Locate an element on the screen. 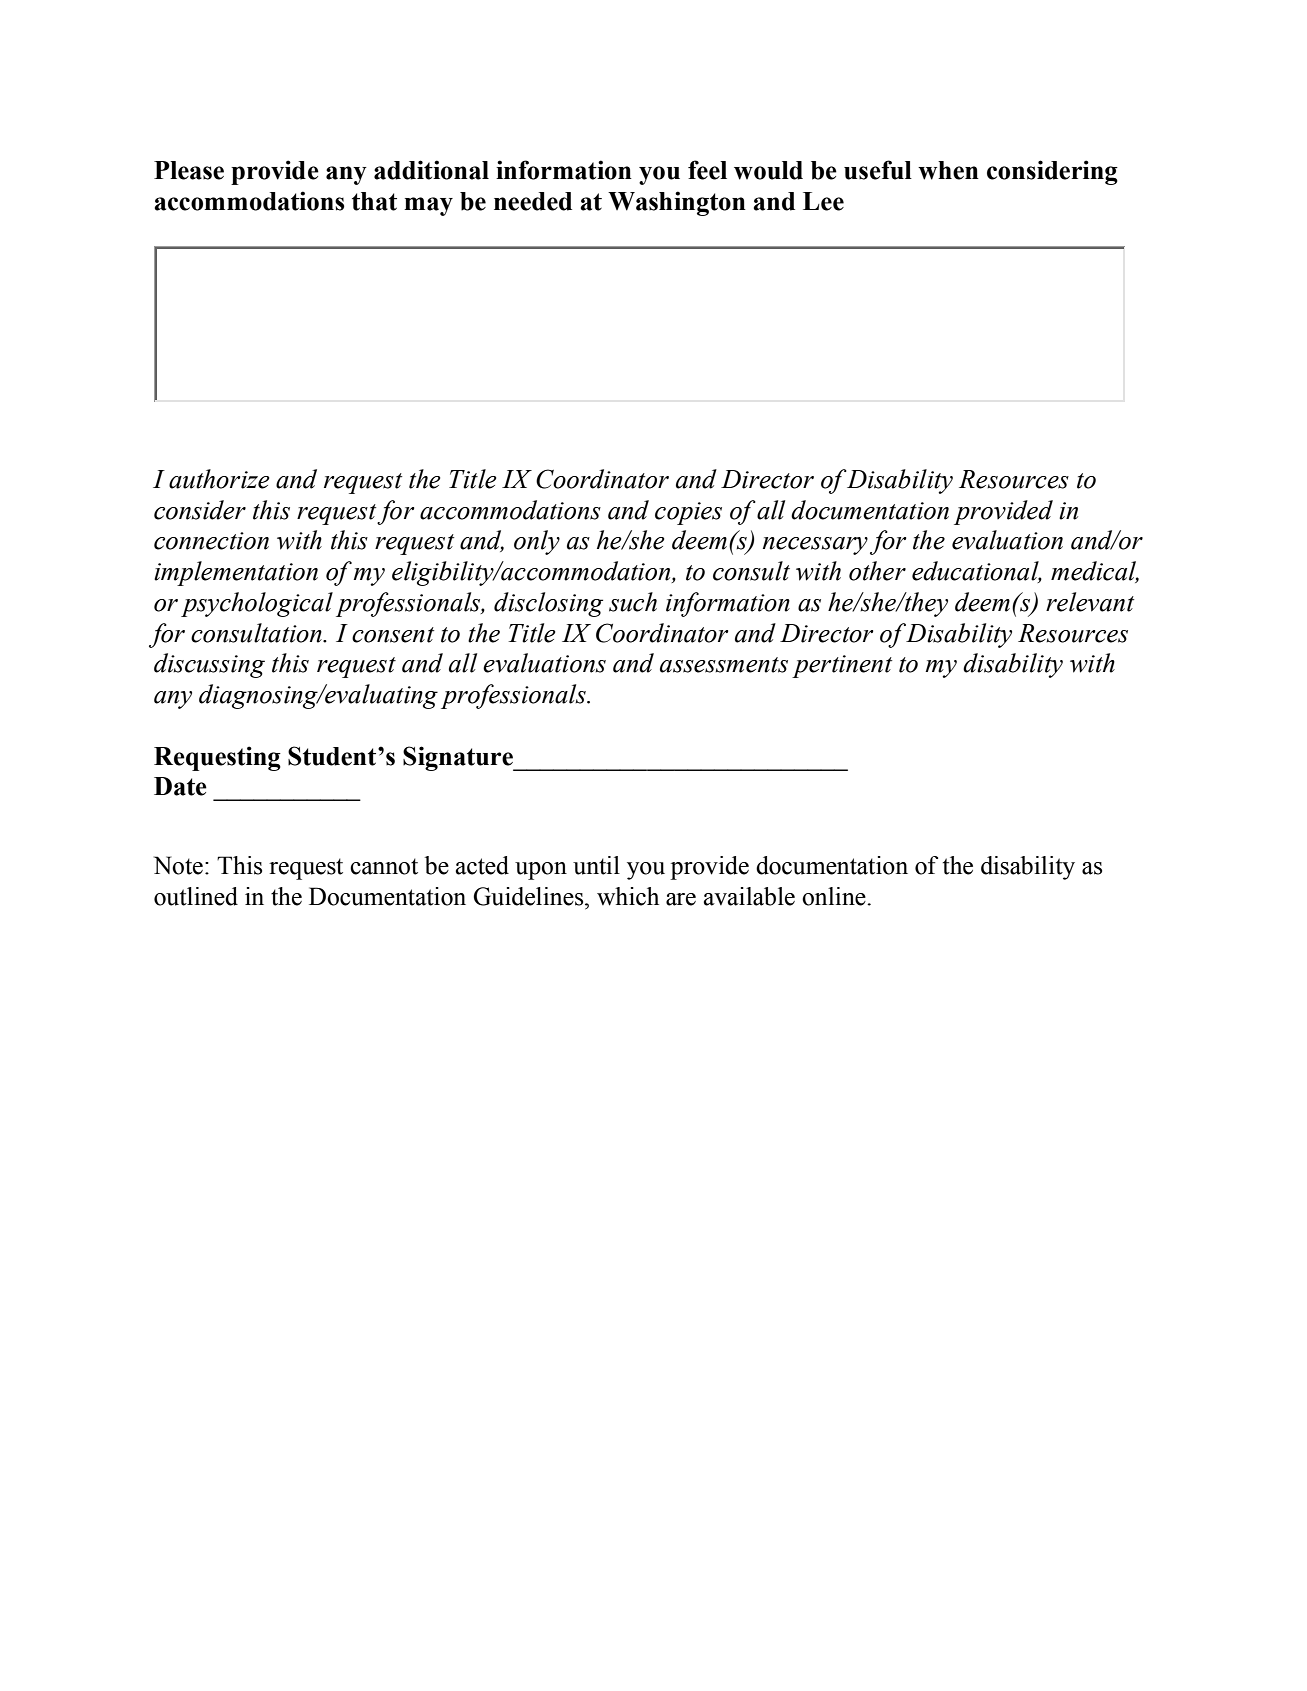 Image resolution: width=1307 pixels, height=1691 pixels. relevant is located at coordinates (1090, 602).
